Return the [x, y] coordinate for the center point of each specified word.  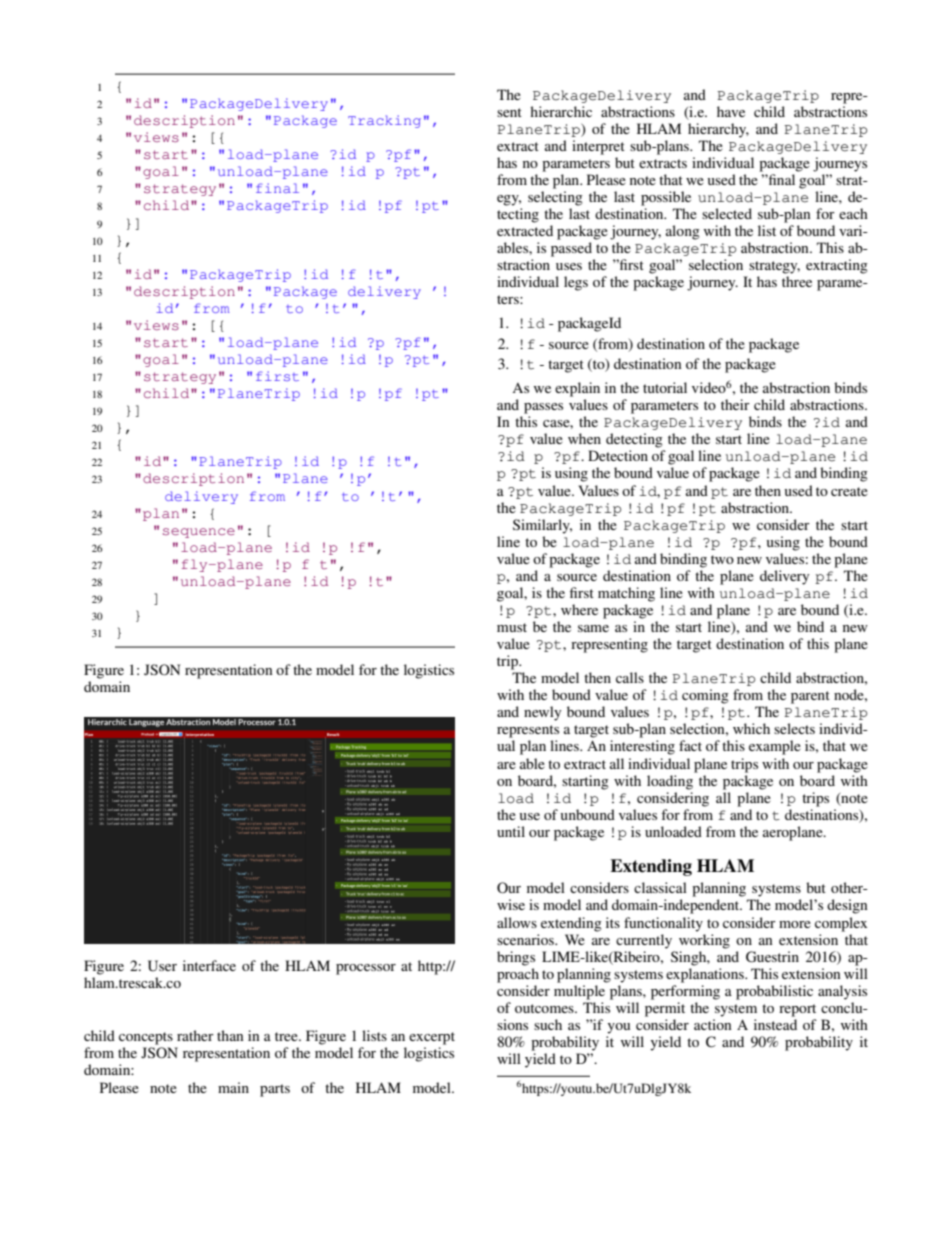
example [775, 747]
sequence [199, 533]
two [722, 559]
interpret [598, 147]
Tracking [384, 121]
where [579, 609]
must [512, 627]
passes [543, 408]
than [230, 1035]
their [735, 404]
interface [209, 965]
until [511, 831]
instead [775, 1024]
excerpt [432, 1038]
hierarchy [718, 130]
